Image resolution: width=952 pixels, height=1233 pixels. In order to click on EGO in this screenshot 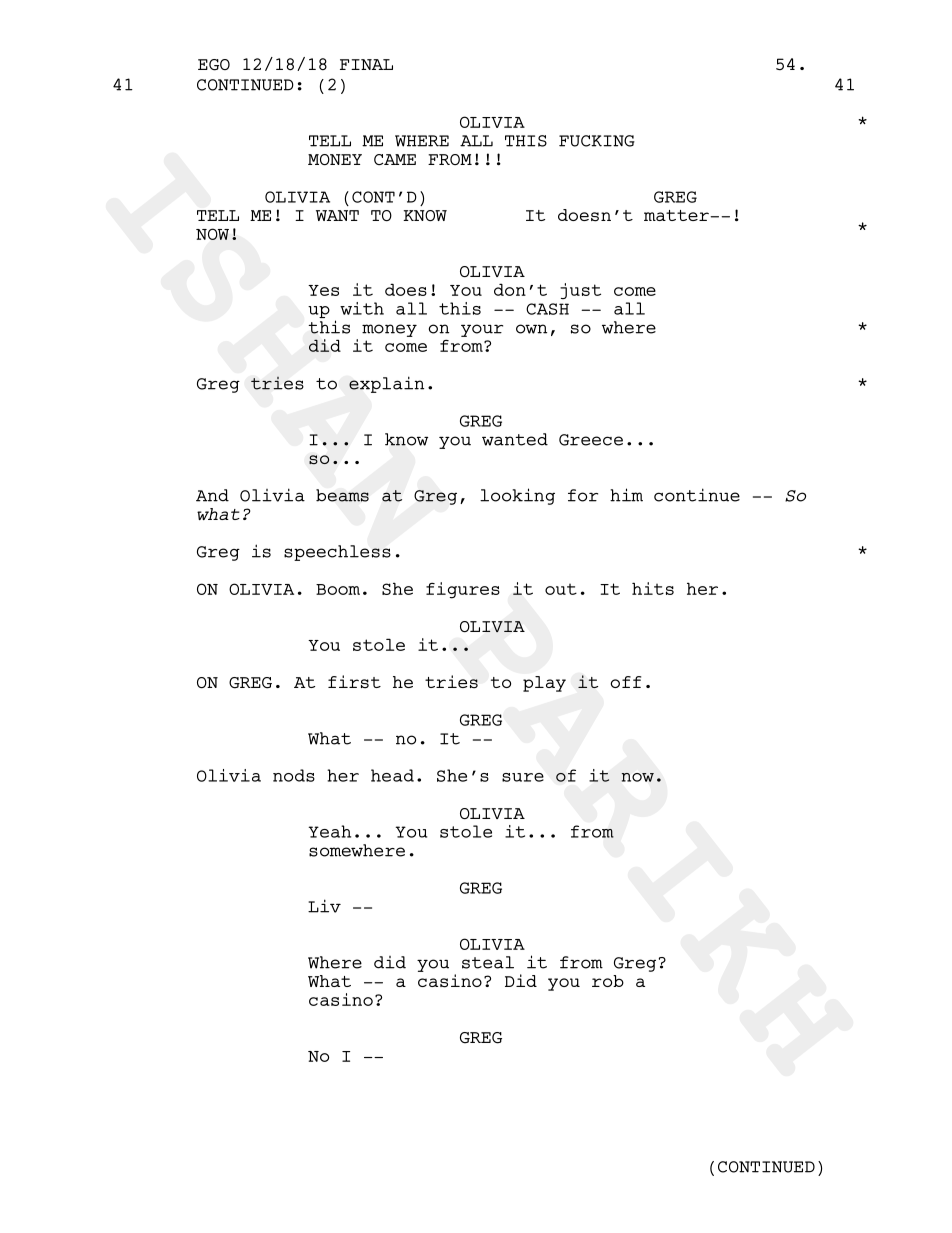, I will do `click(214, 65)`.
